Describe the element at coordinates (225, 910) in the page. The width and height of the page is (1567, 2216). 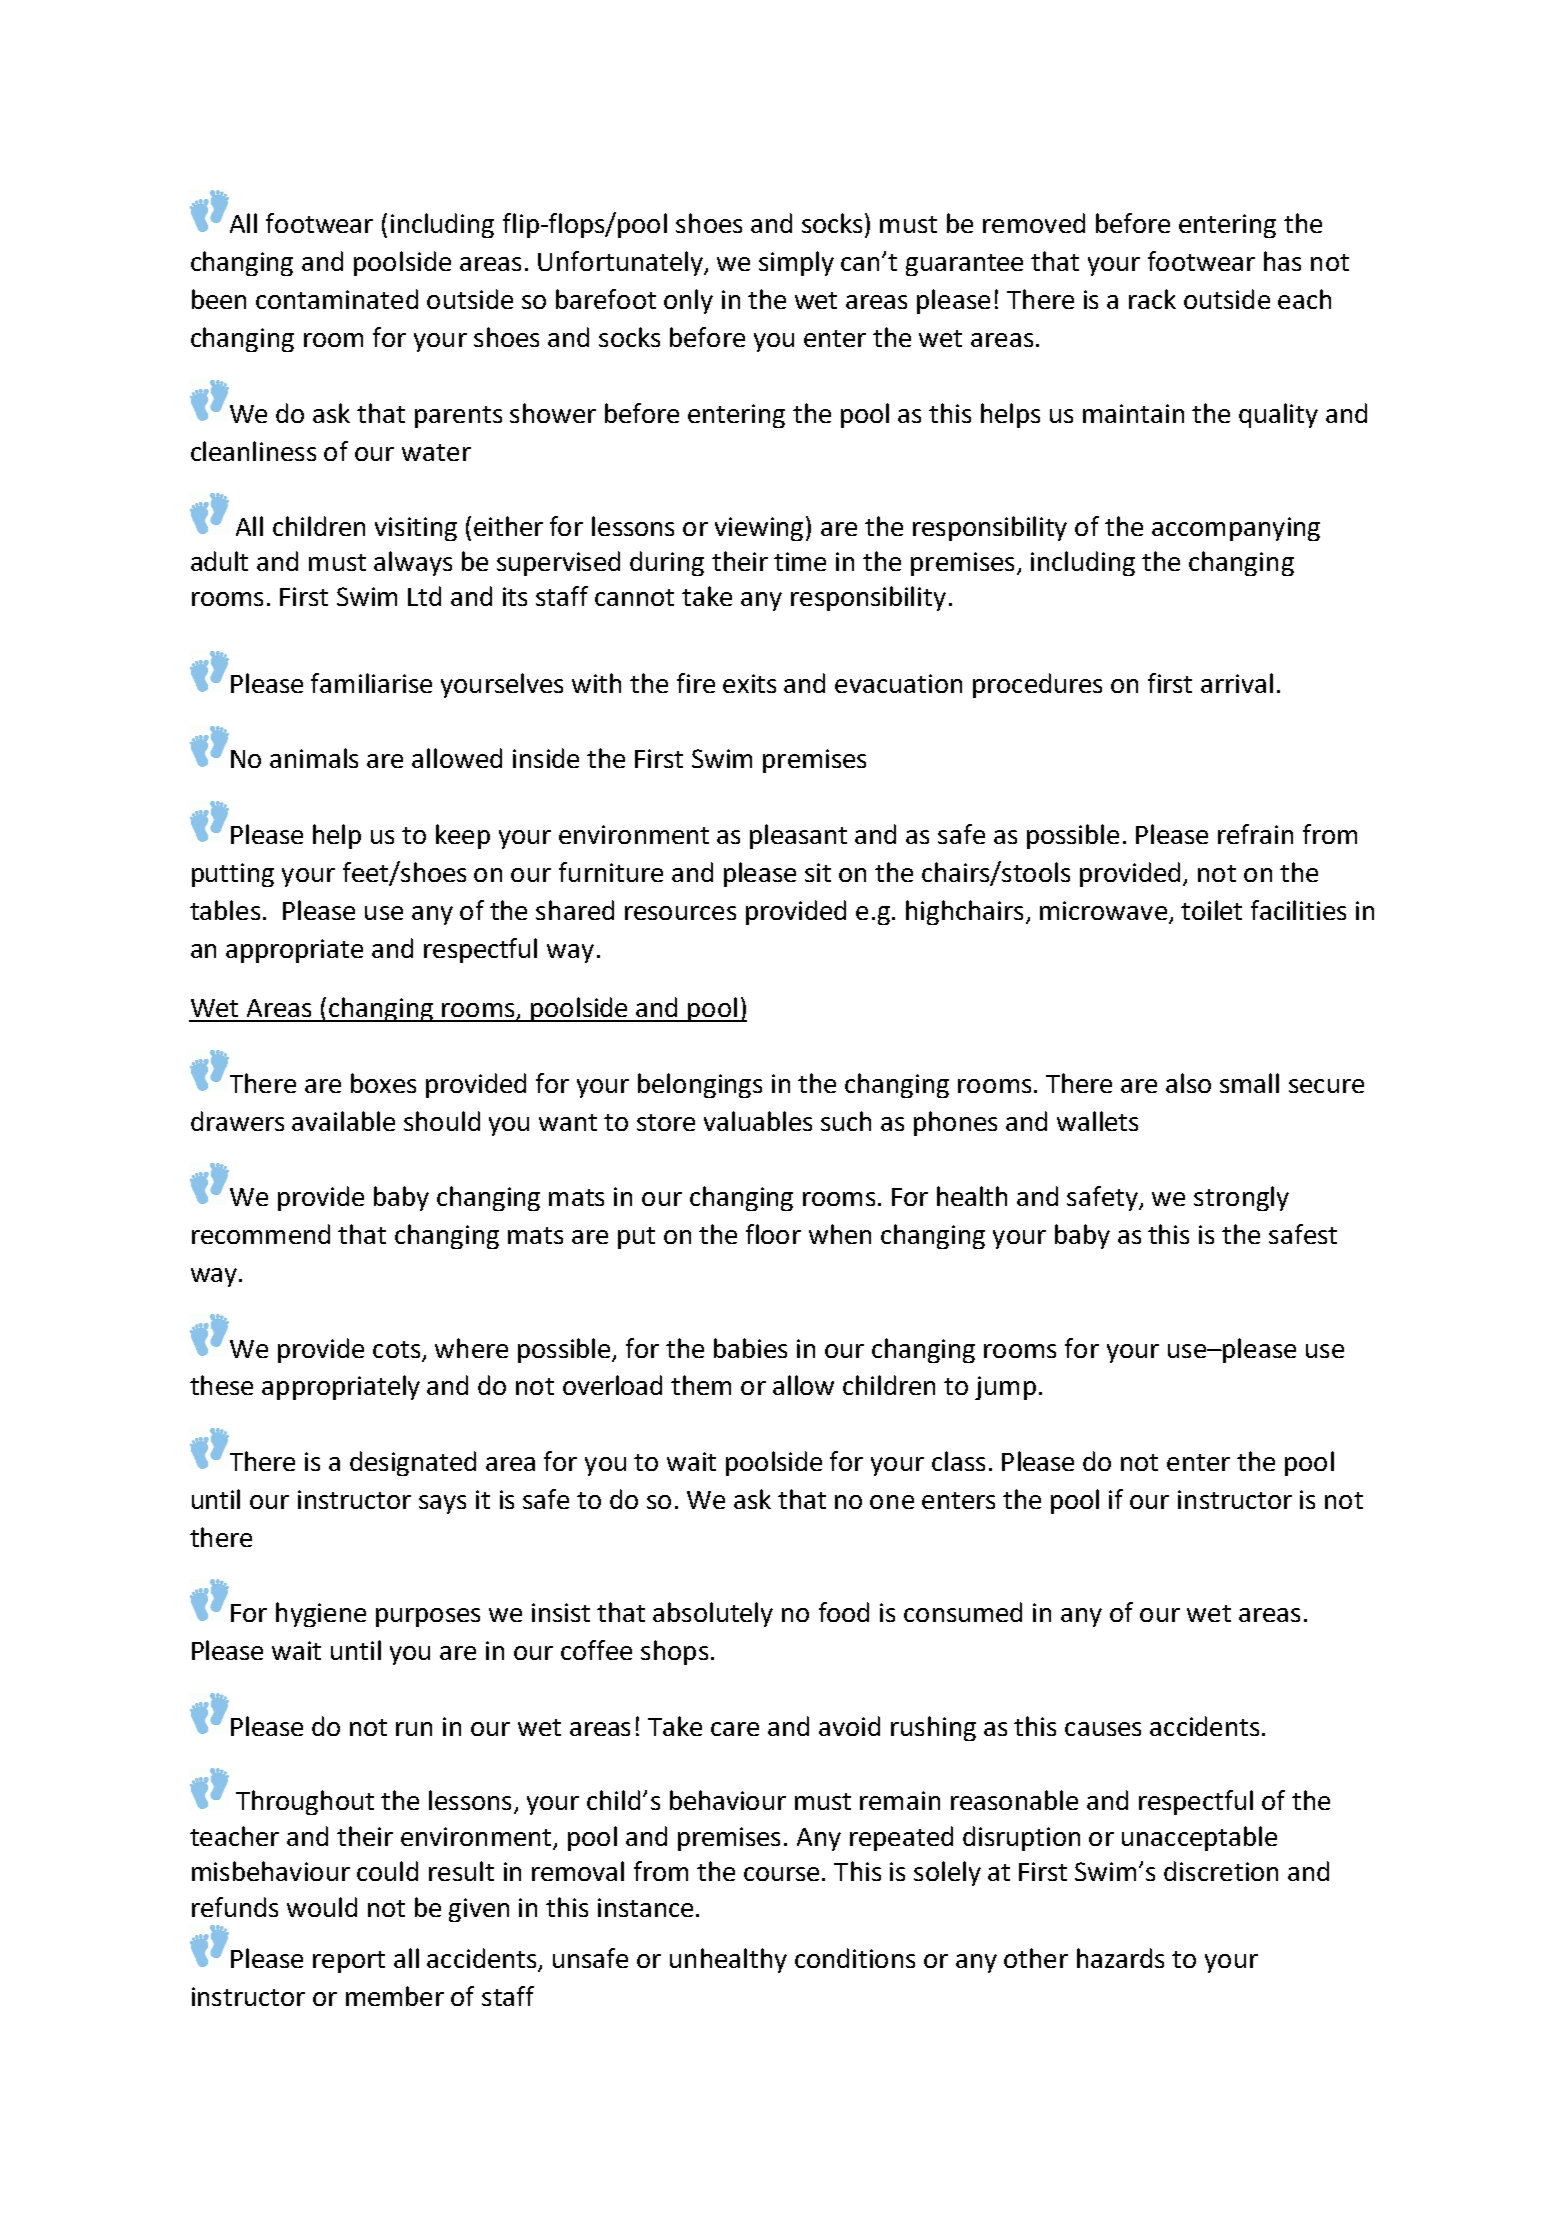
I see `tables` at that location.
